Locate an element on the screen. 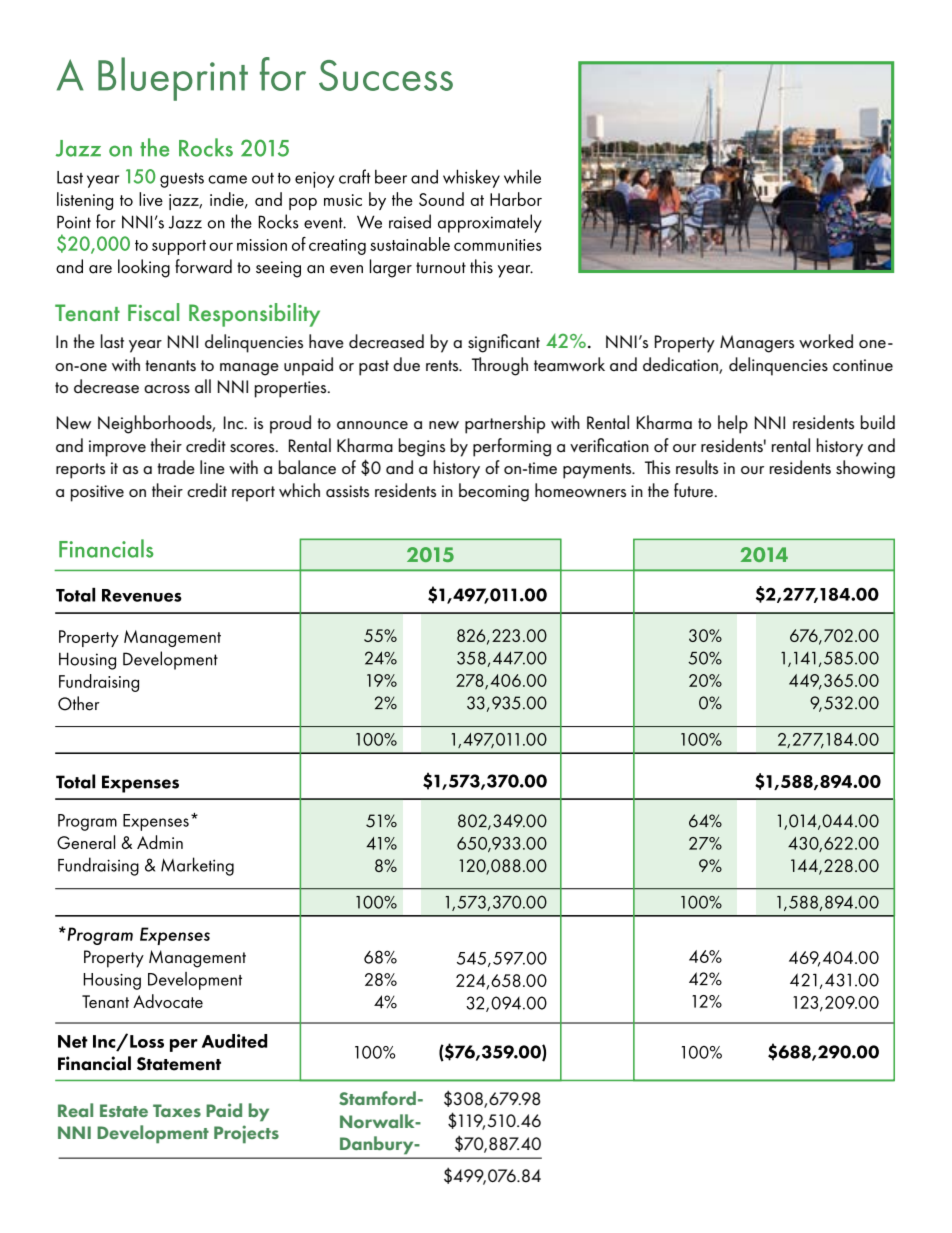  becoming is located at coordinates (494, 492).
